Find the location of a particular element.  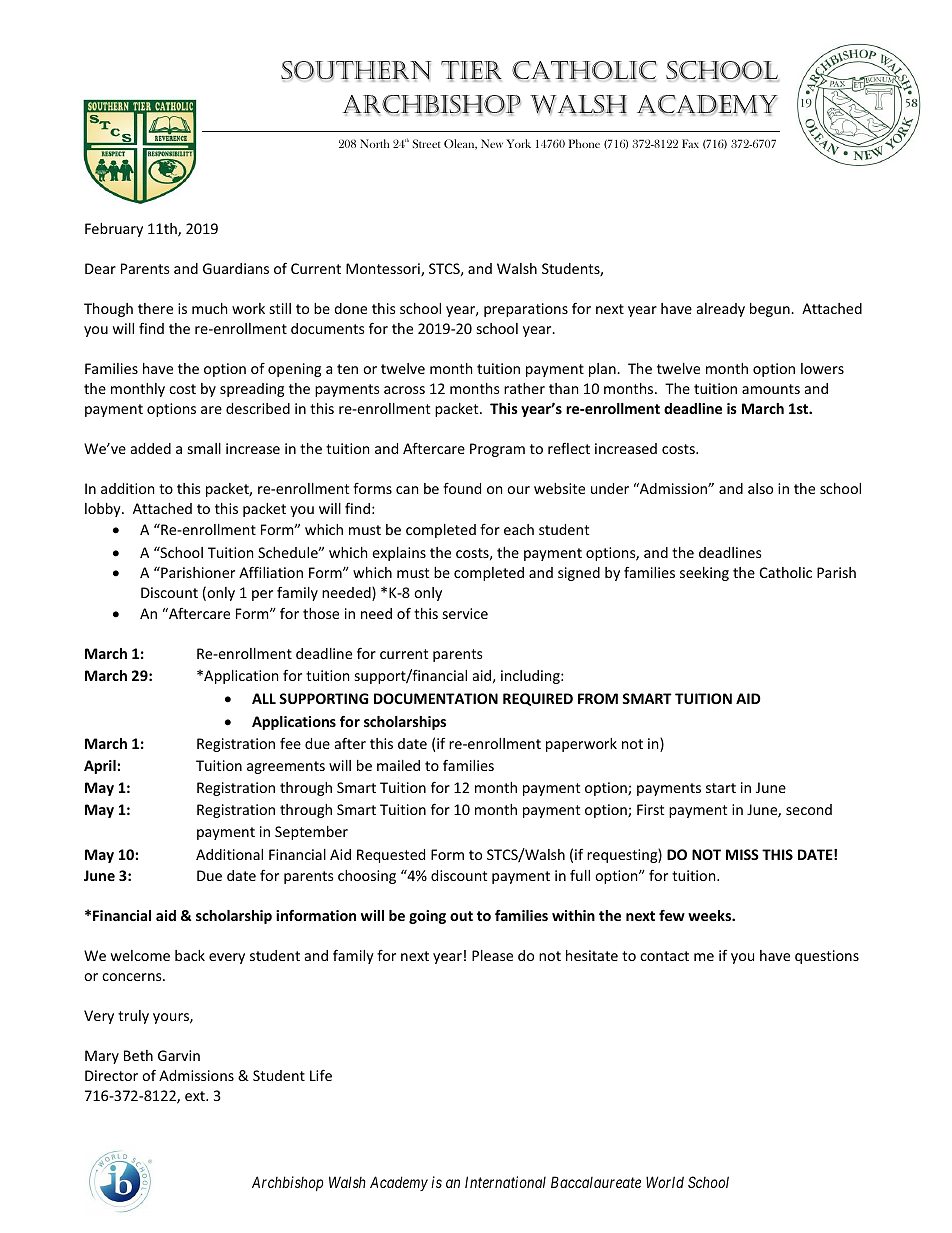

Fax is located at coordinates (690, 143).
